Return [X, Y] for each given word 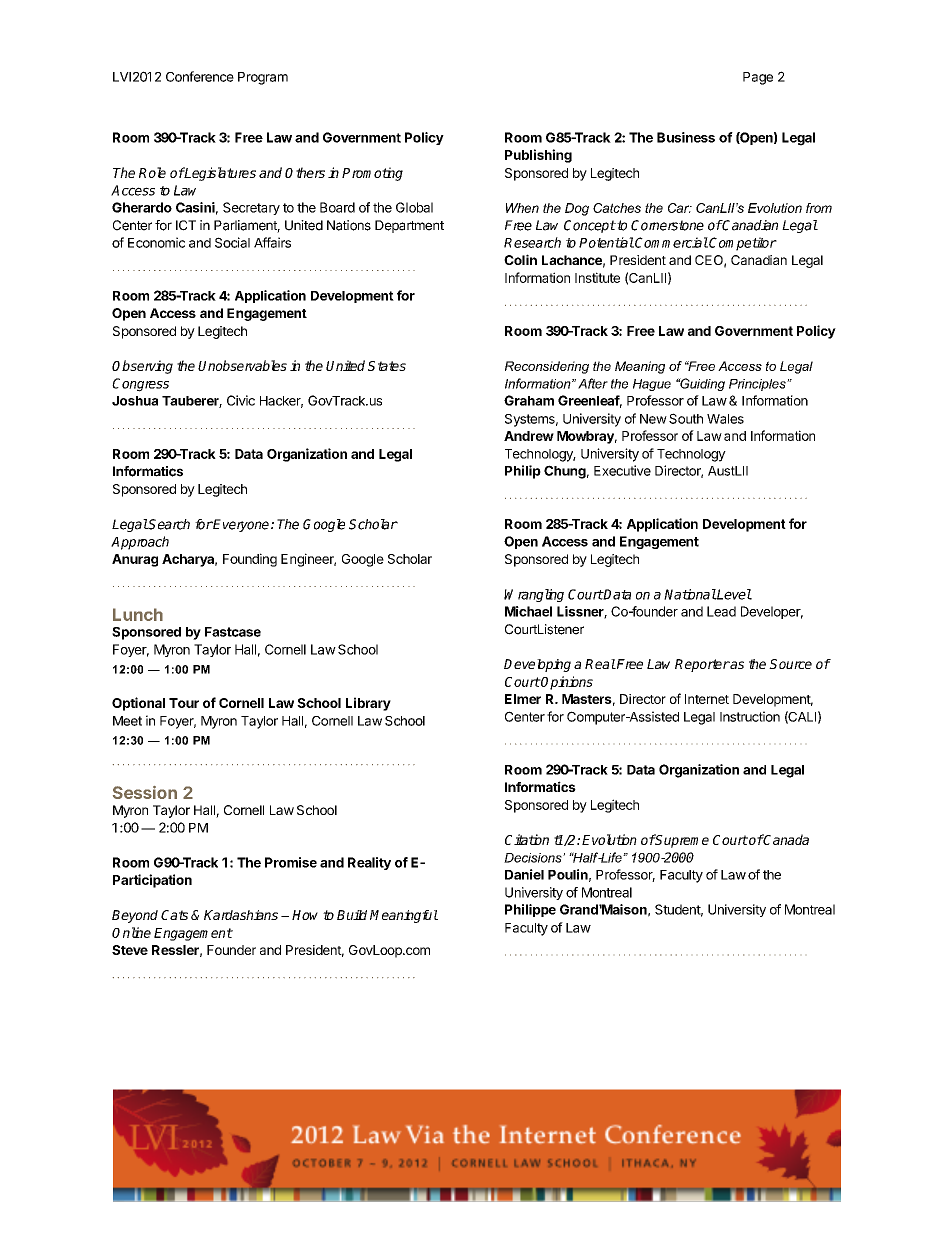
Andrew [529, 436]
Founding [250, 560]
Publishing [538, 156]
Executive [622, 470]
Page [758, 78]
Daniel [524, 874]
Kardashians [241, 915]
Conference [200, 76]
